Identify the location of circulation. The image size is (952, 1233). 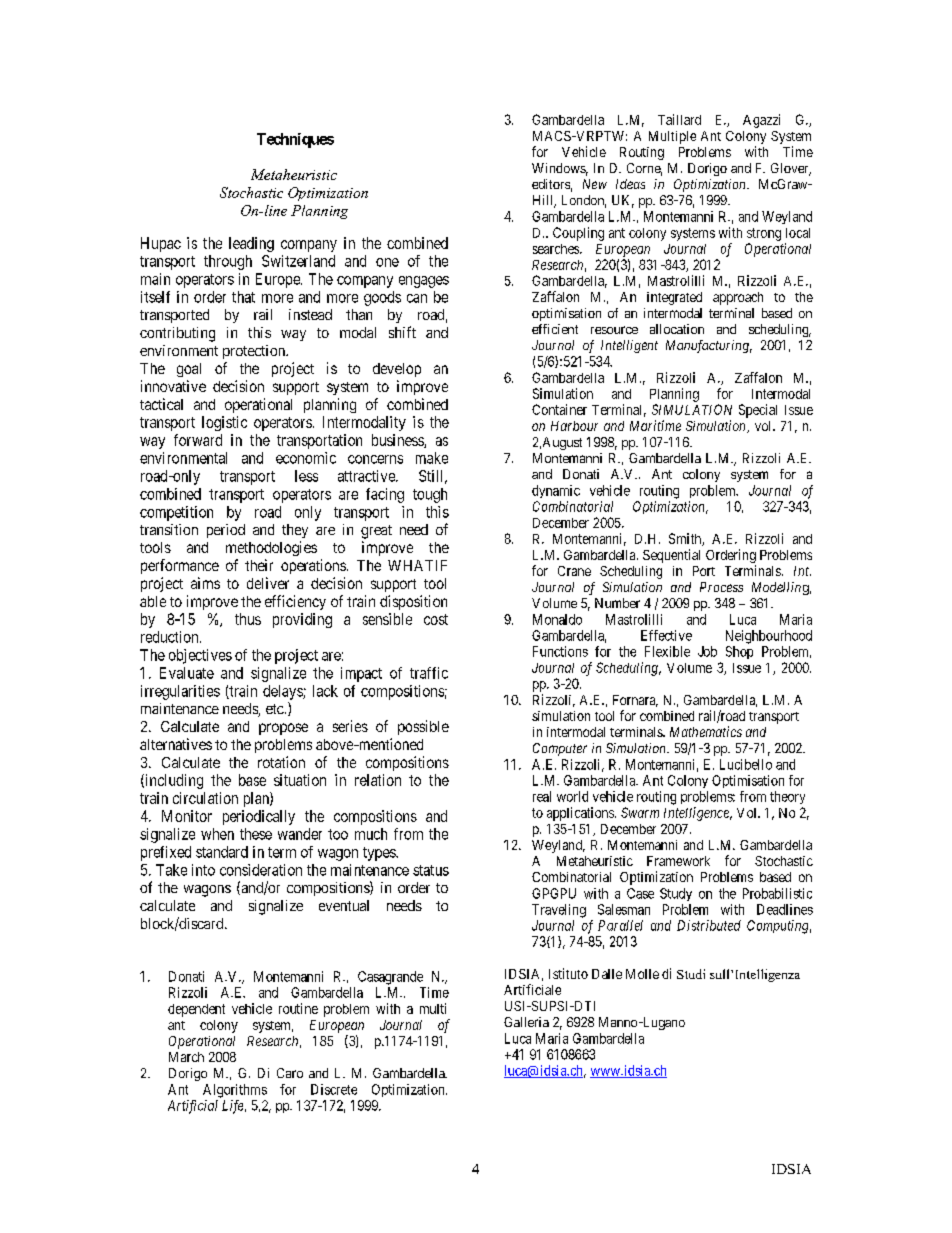
(205, 798).
